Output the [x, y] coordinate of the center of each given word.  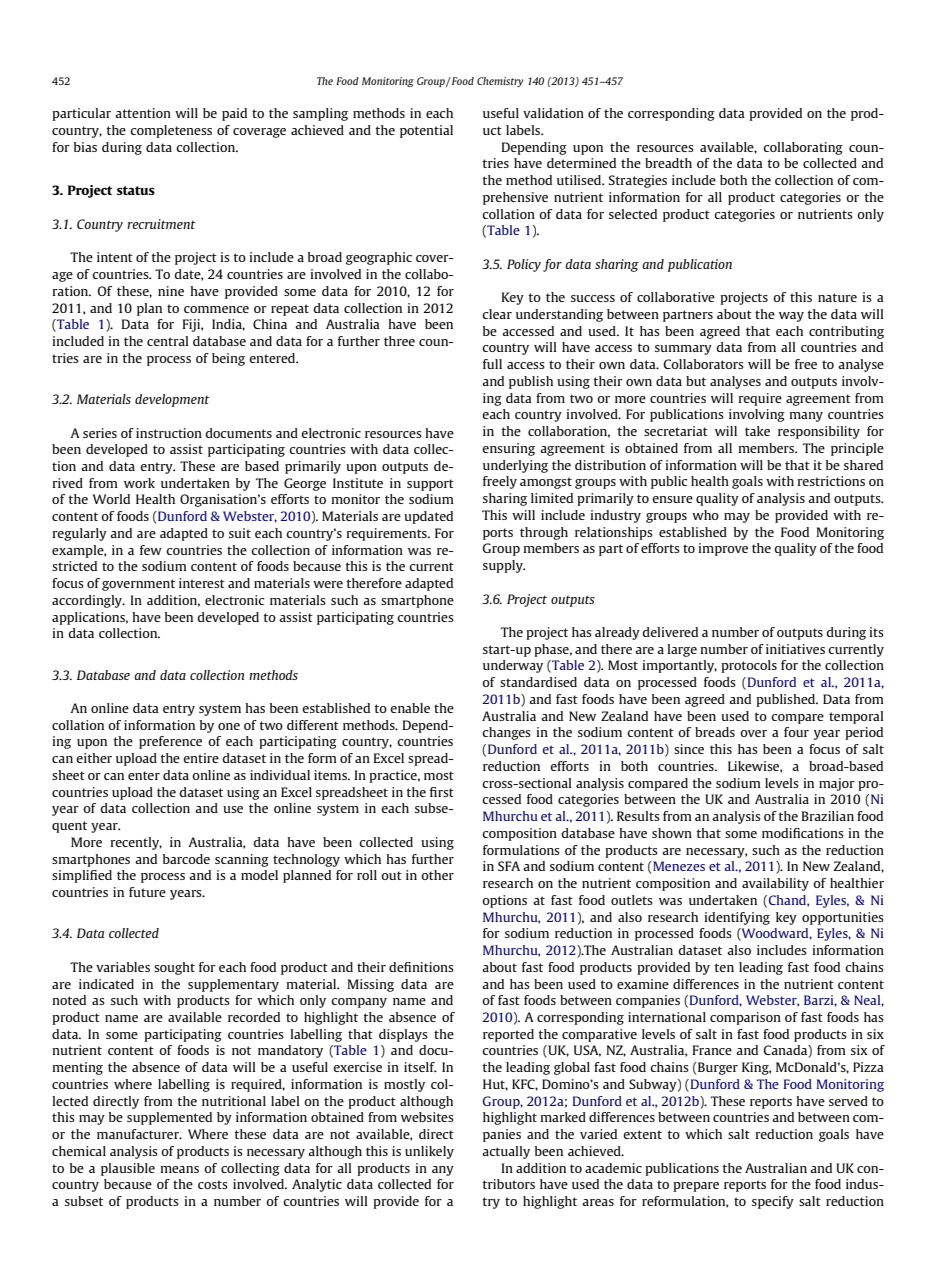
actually [506, 1152]
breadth [668, 163]
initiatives [795, 649]
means [179, 1169]
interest [202, 583]
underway [513, 666]
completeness [171, 131]
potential [426, 131]
